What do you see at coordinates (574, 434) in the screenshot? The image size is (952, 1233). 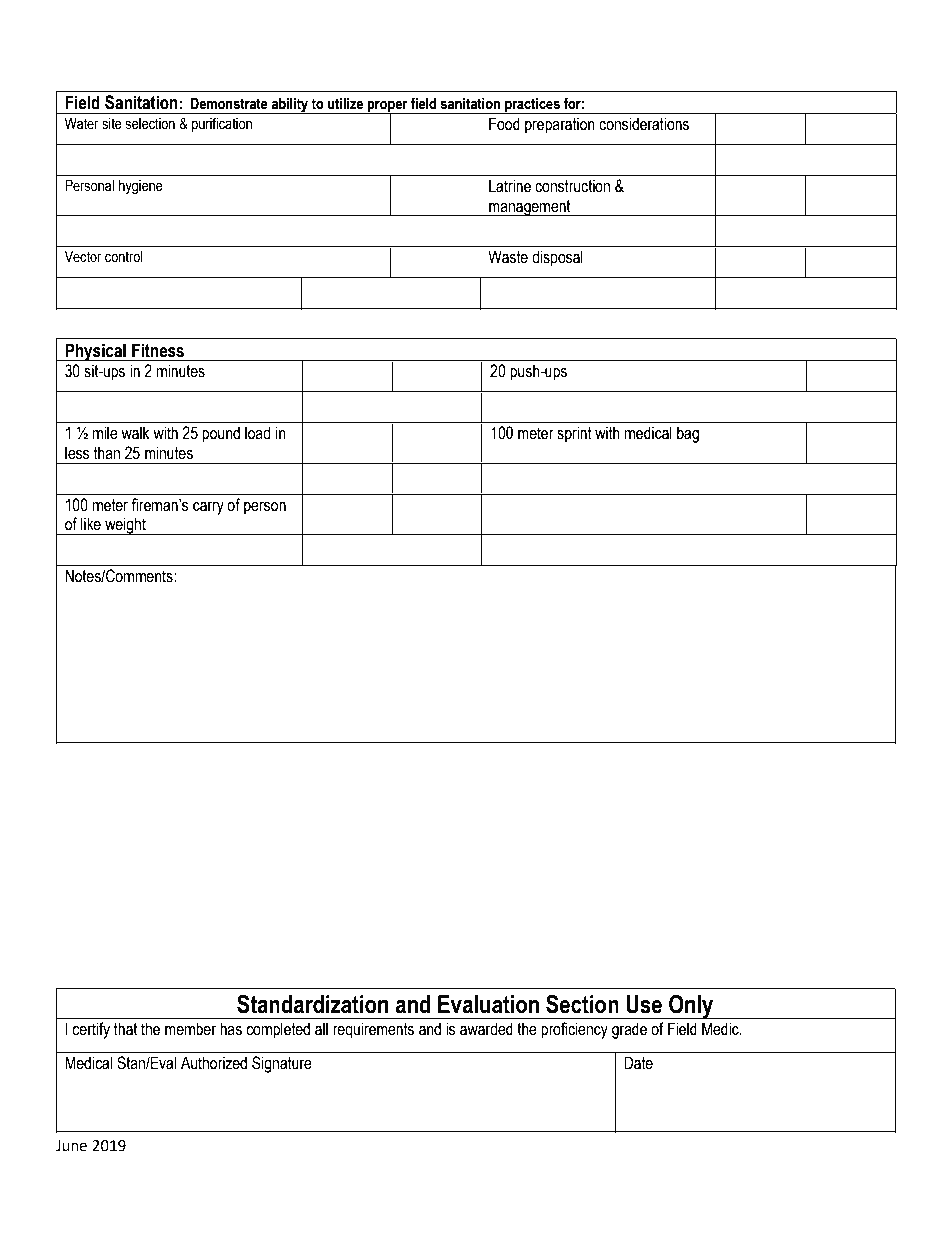 I see `sprint` at bounding box center [574, 434].
